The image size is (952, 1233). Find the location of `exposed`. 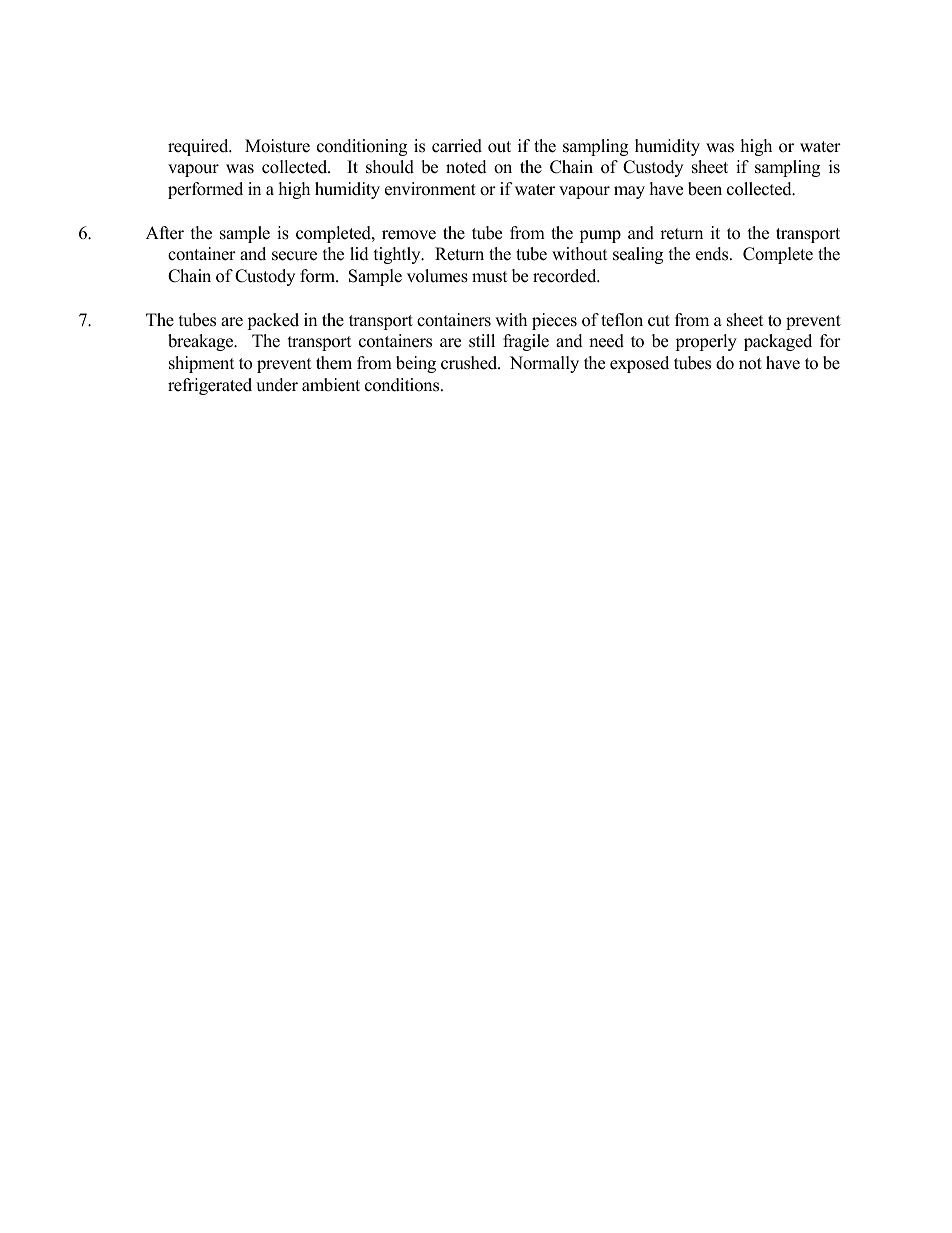

exposed is located at coordinates (639, 364).
